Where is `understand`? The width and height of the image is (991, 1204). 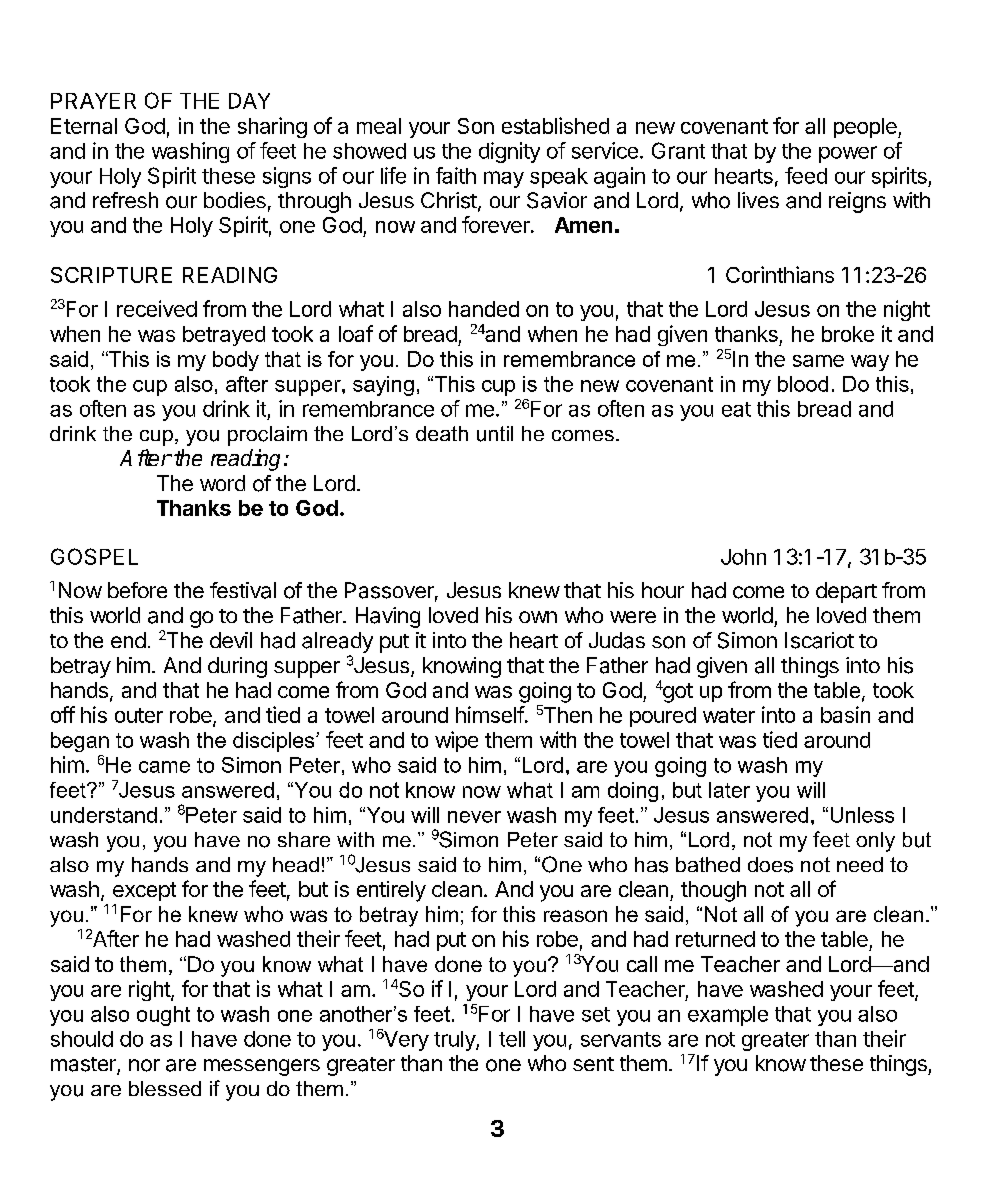 understand is located at coordinates (104, 815).
